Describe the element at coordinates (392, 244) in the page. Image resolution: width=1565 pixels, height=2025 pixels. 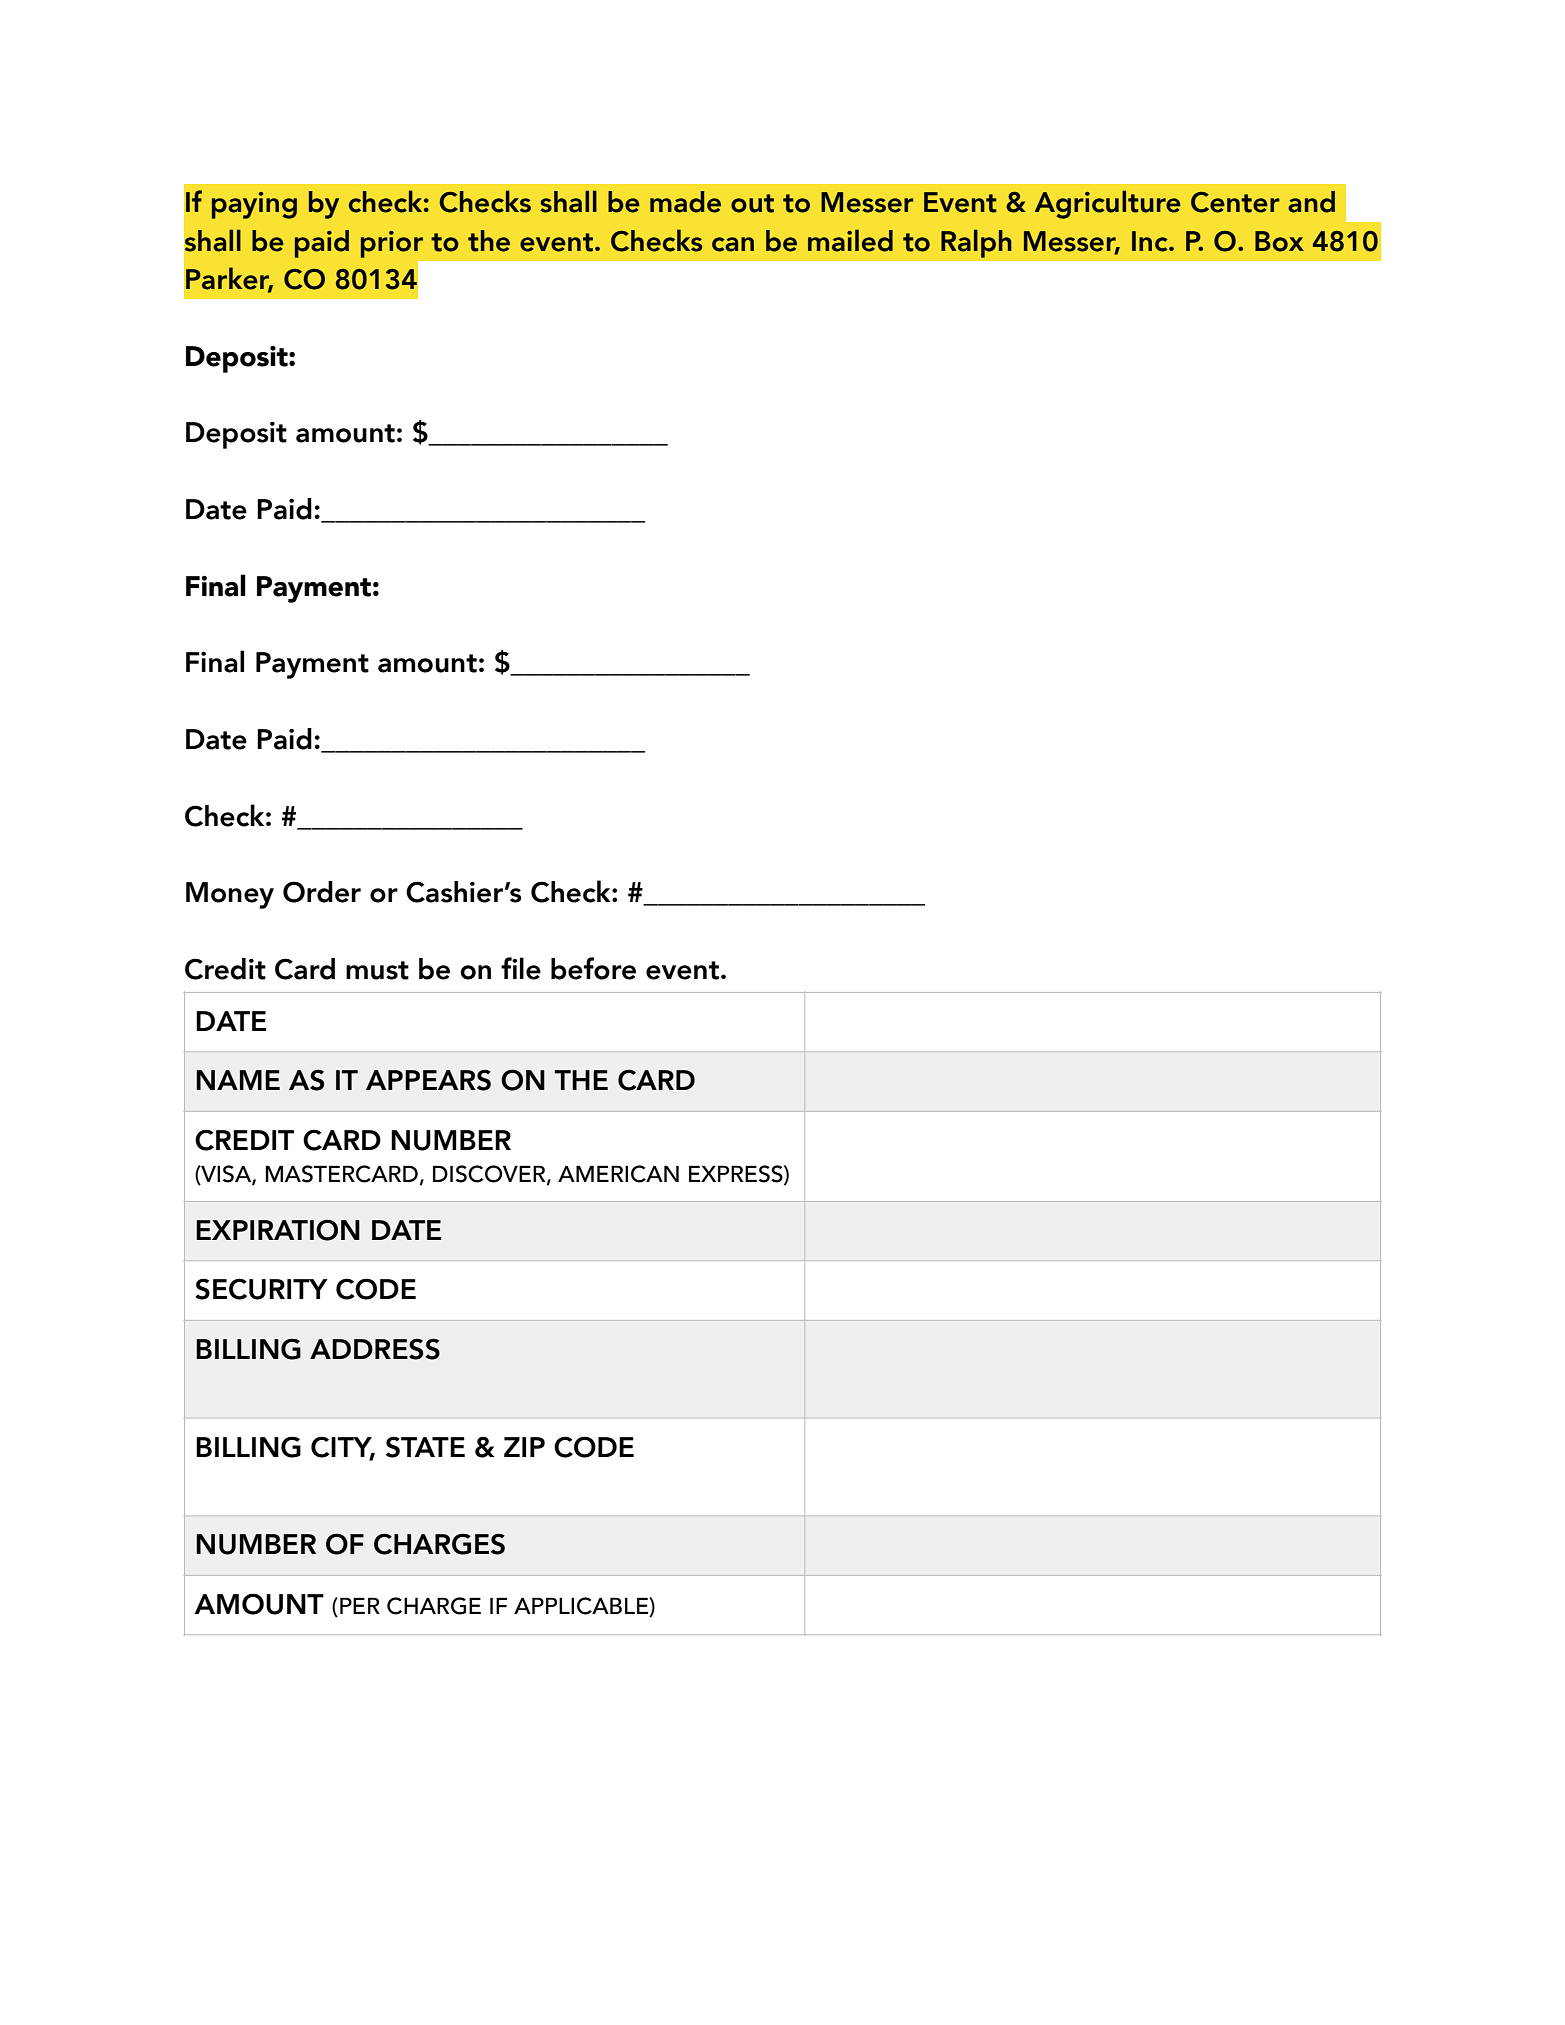
I see `prior` at that location.
